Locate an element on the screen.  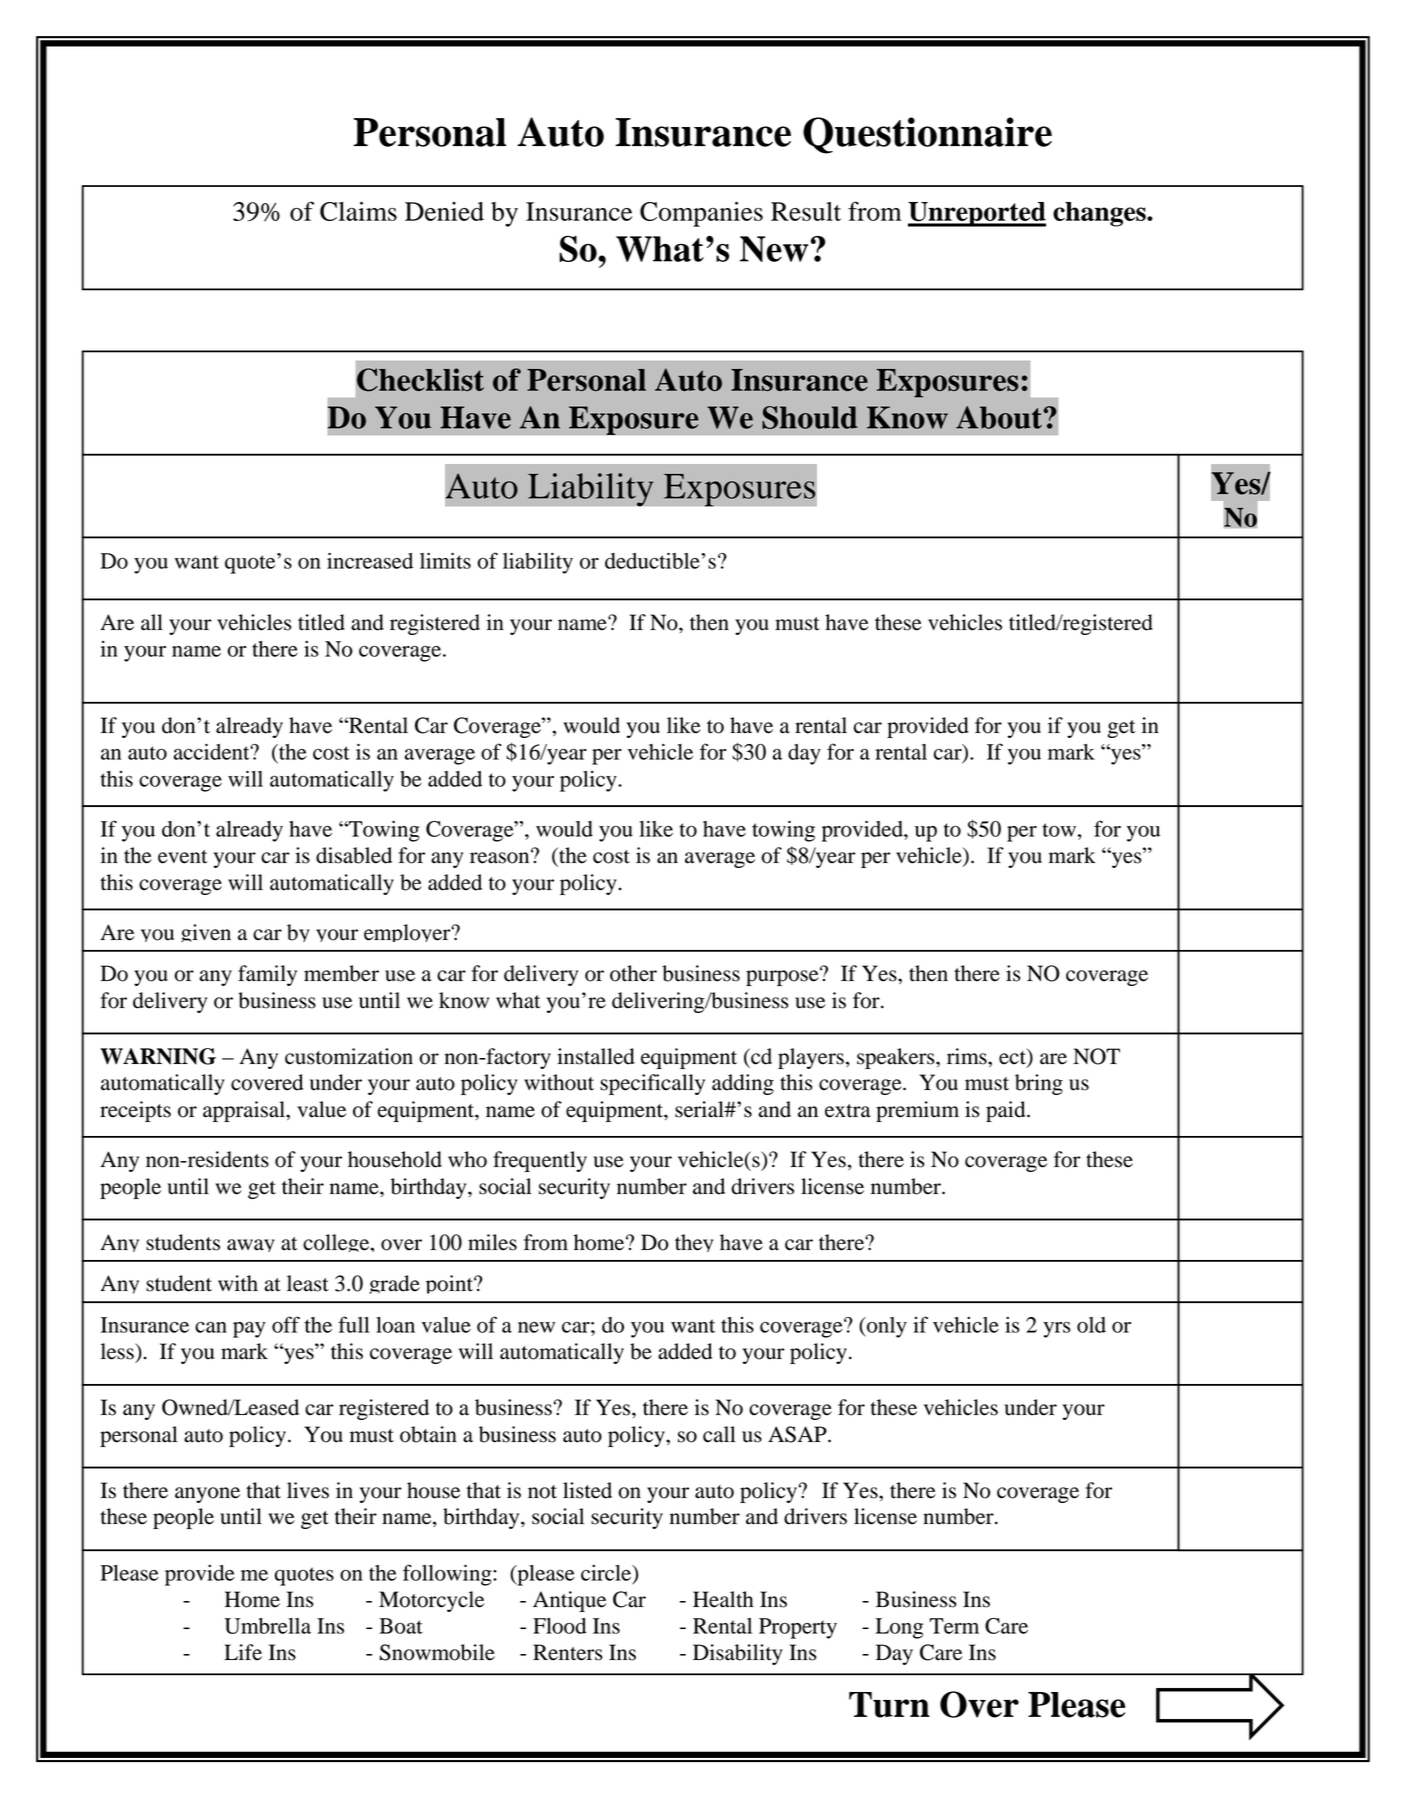
Unreported is located at coordinates (977, 214).
